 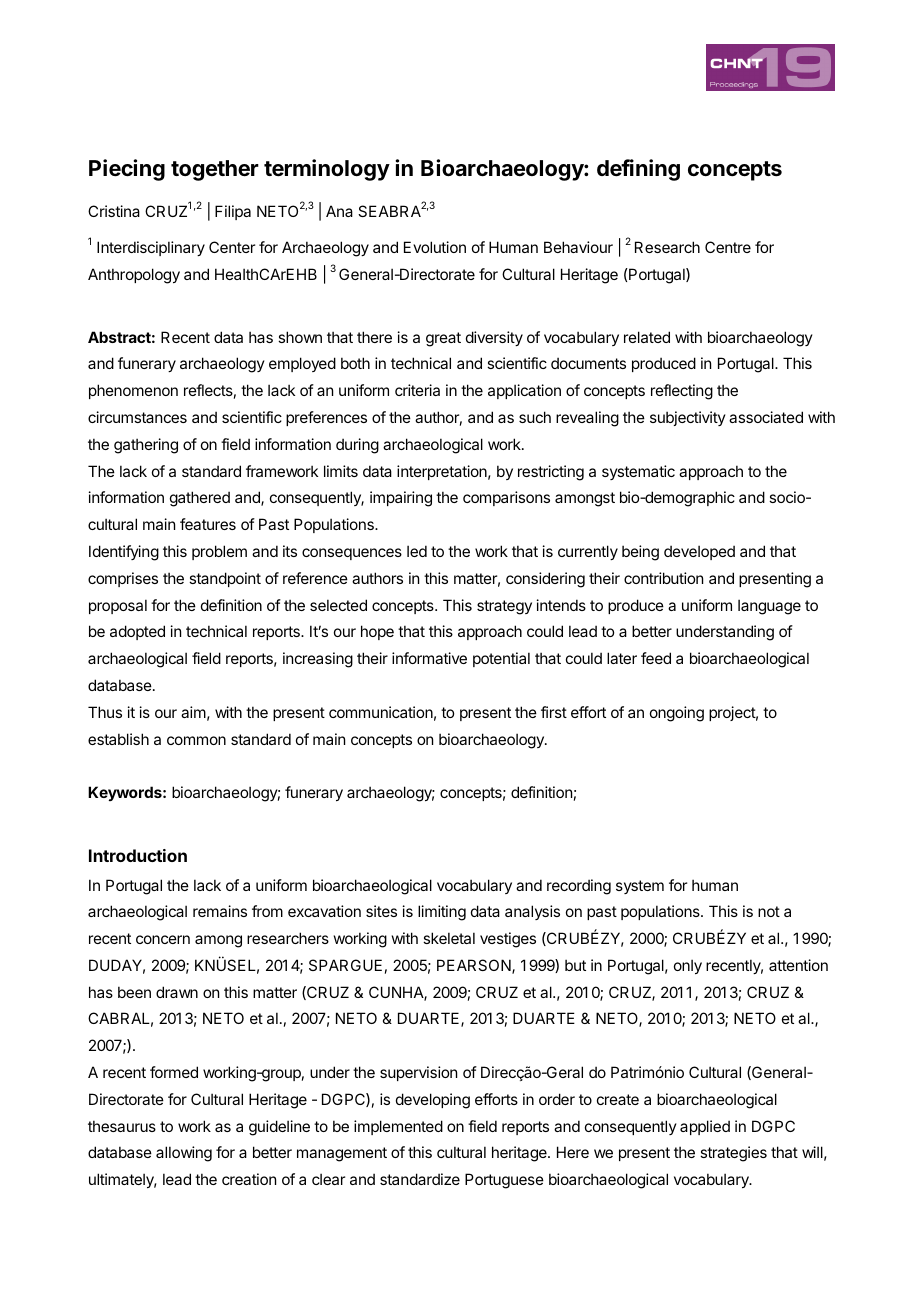 What do you see at coordinates (184, 1154) in the screenshot?
I see `allowing` at bounding box center [184, 1154].
